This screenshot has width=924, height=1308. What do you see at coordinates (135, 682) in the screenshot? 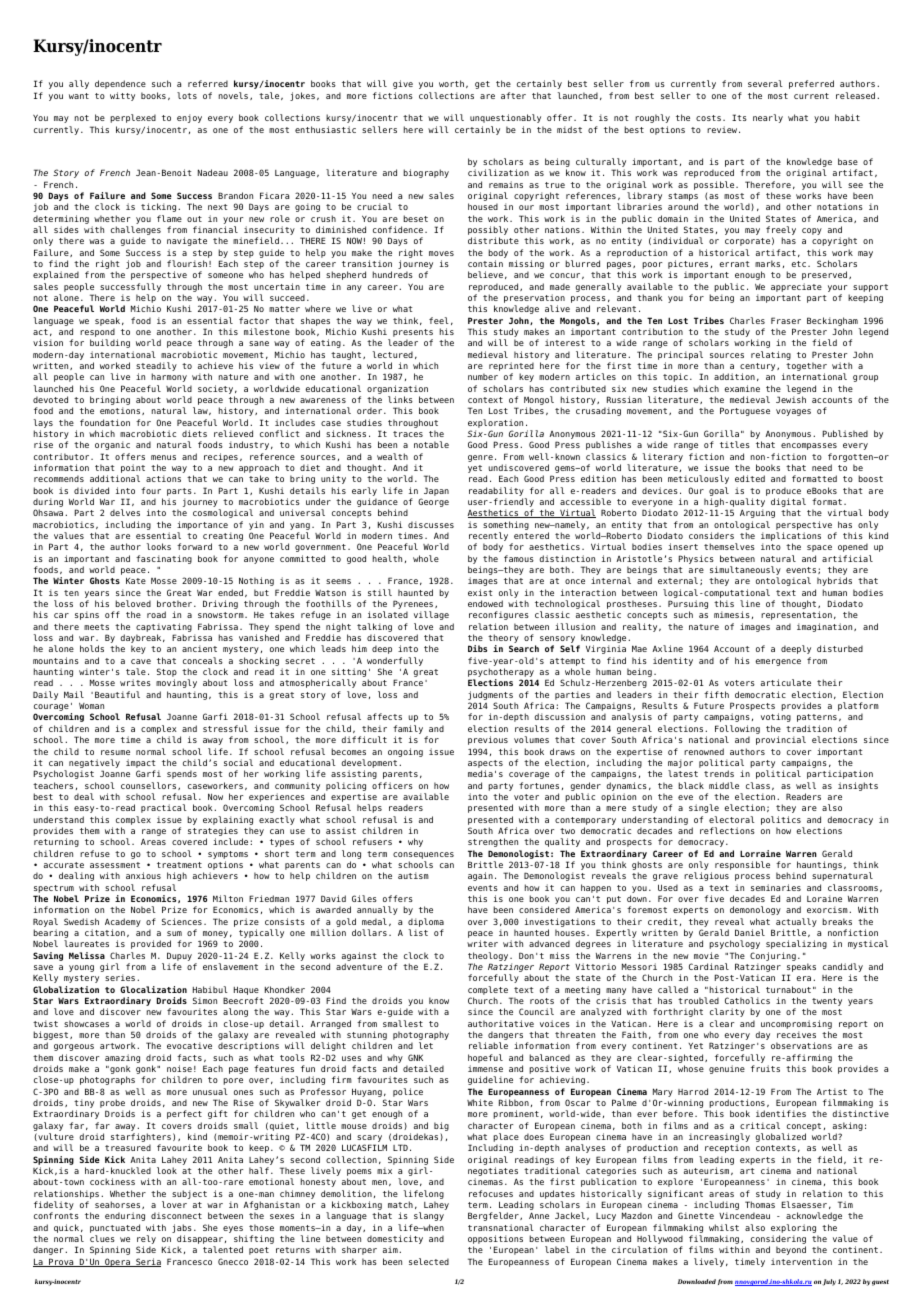
I see `writes` at bounding box center [135, 682].
